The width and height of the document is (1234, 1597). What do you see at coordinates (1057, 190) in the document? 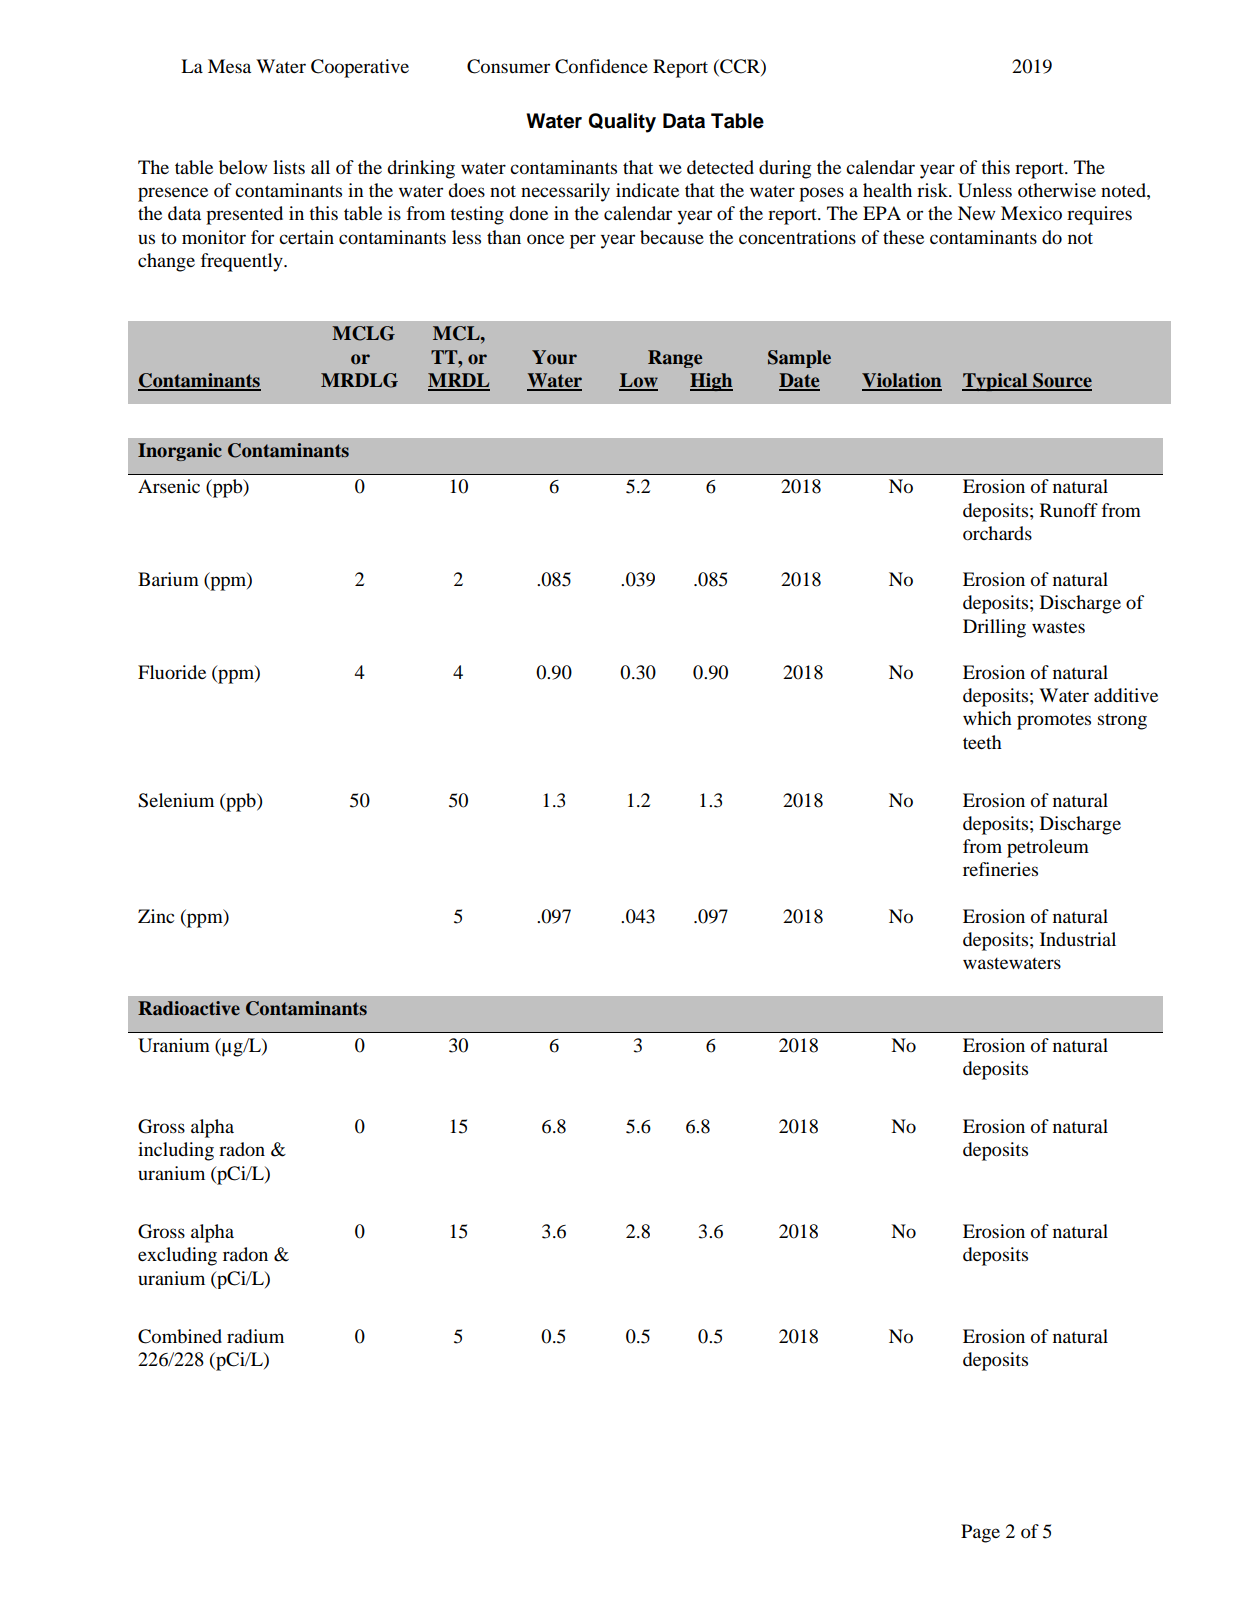
I see `otherwise` at bounding box center [1057, 190].
